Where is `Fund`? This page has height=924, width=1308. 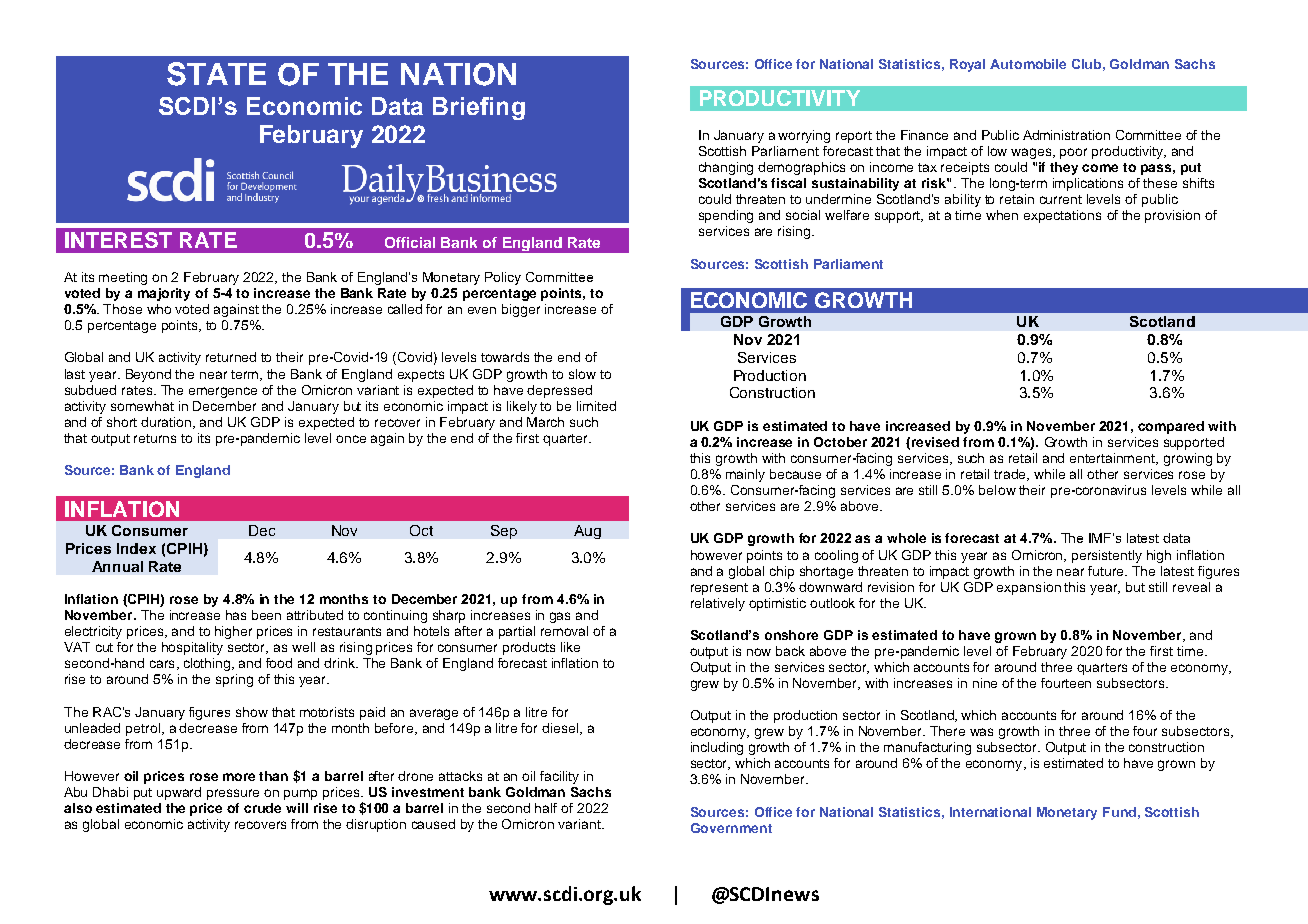
Fund is located at coordinates (1119, 812).
